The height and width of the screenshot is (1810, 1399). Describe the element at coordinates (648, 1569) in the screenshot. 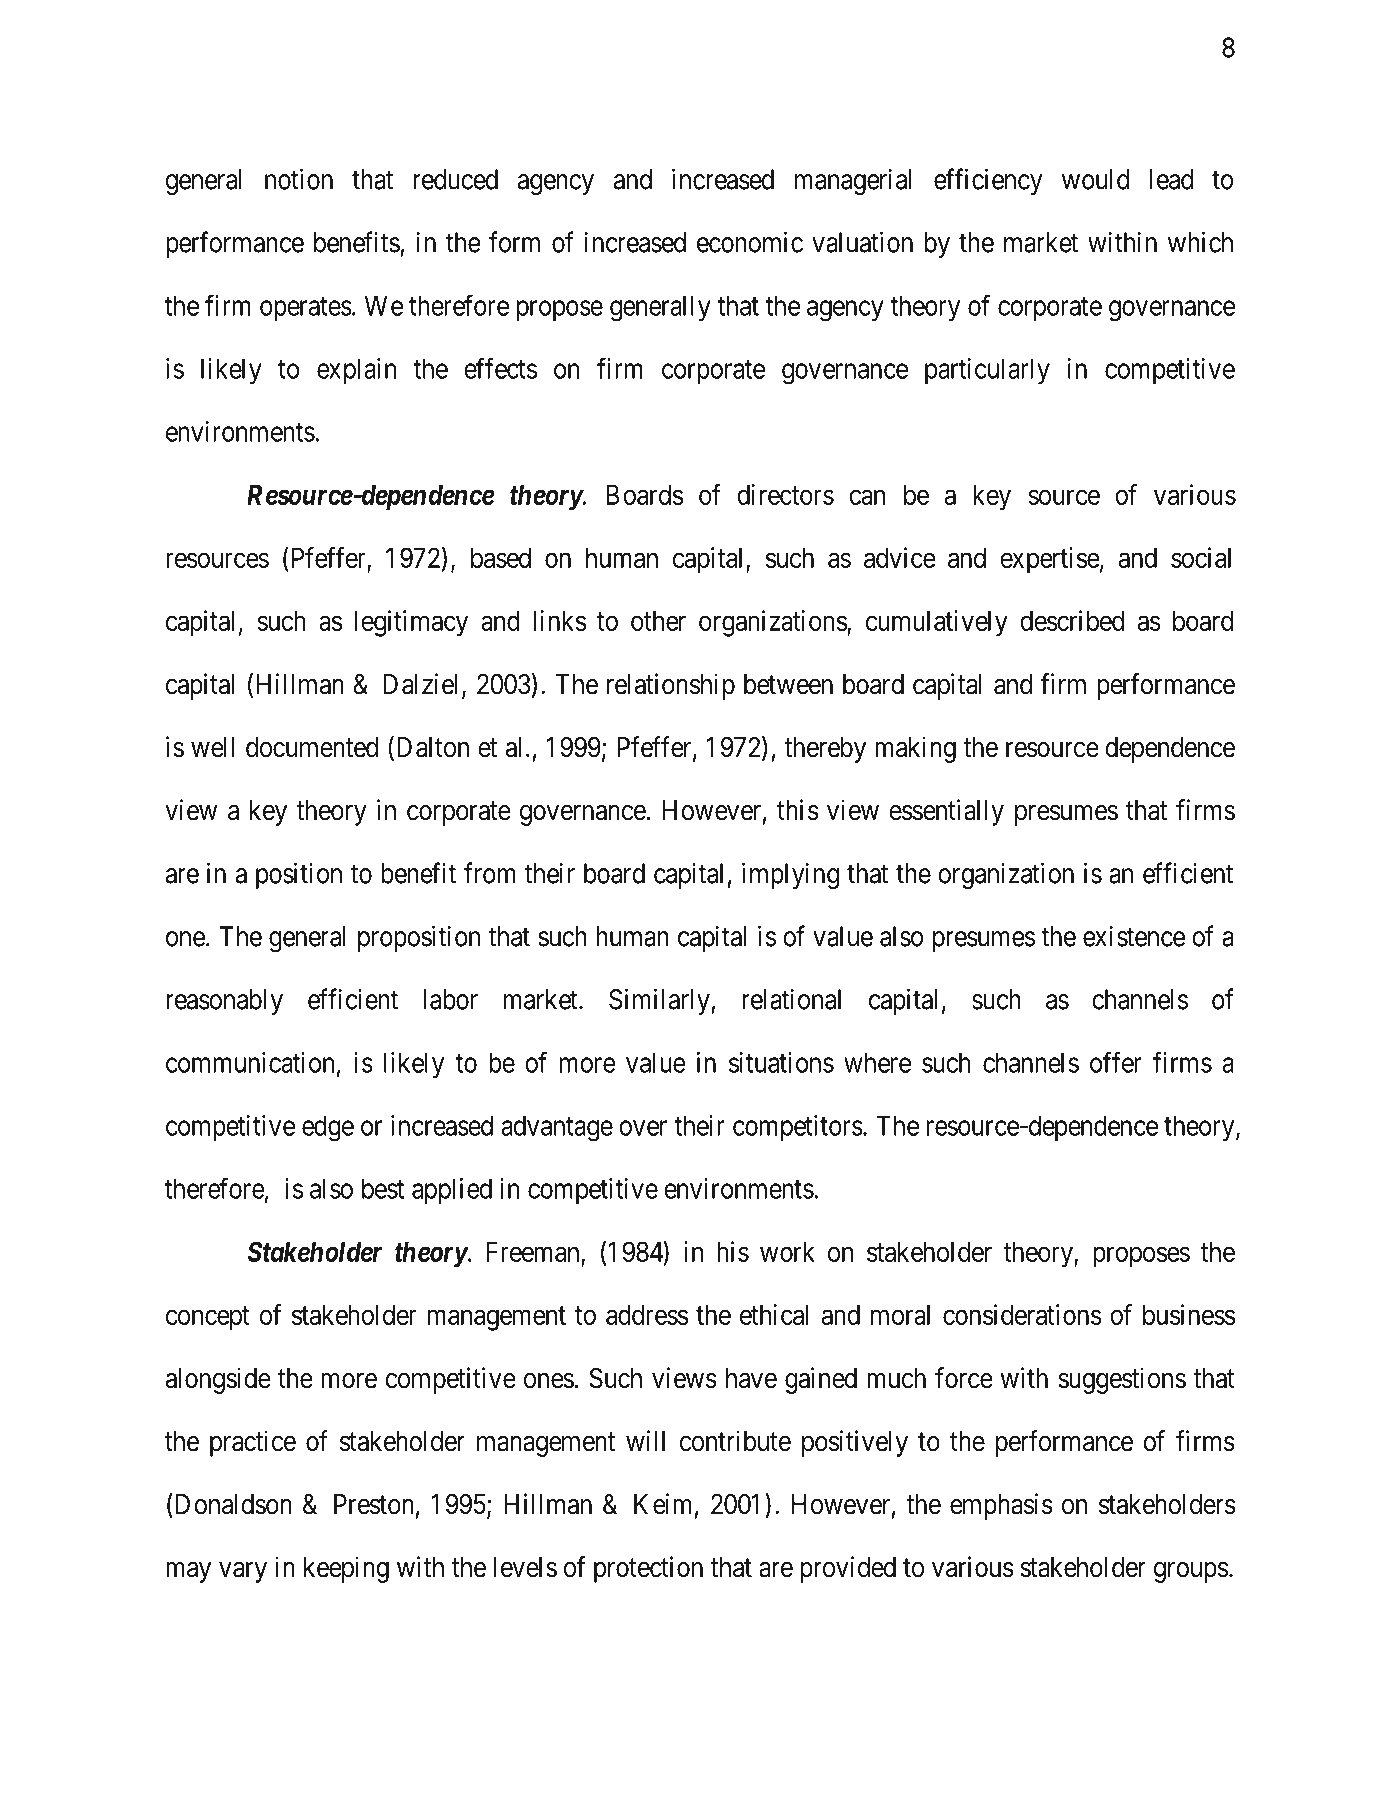

I see `protection` at that location.
